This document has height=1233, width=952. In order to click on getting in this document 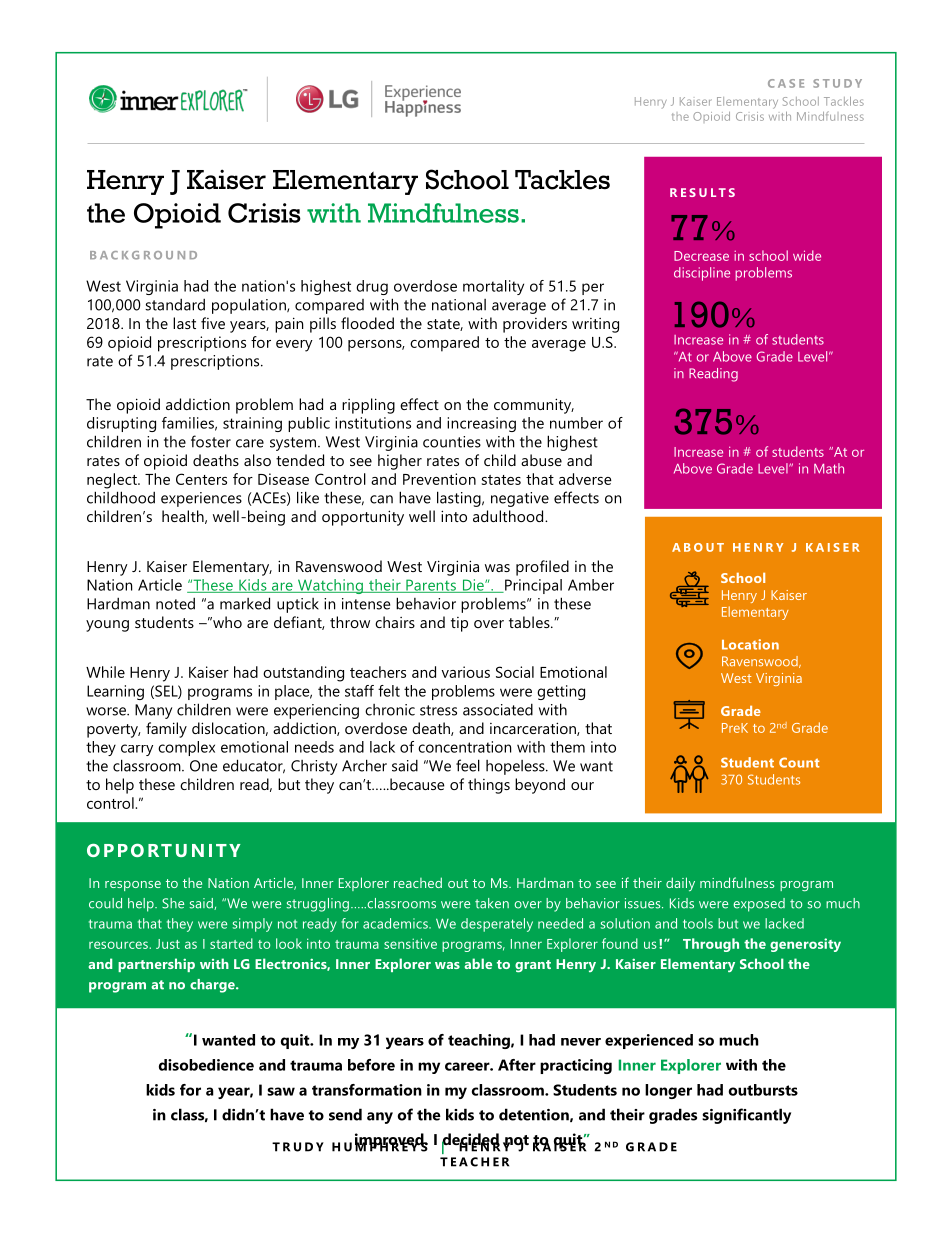, I will do `click(561, 692)`.
